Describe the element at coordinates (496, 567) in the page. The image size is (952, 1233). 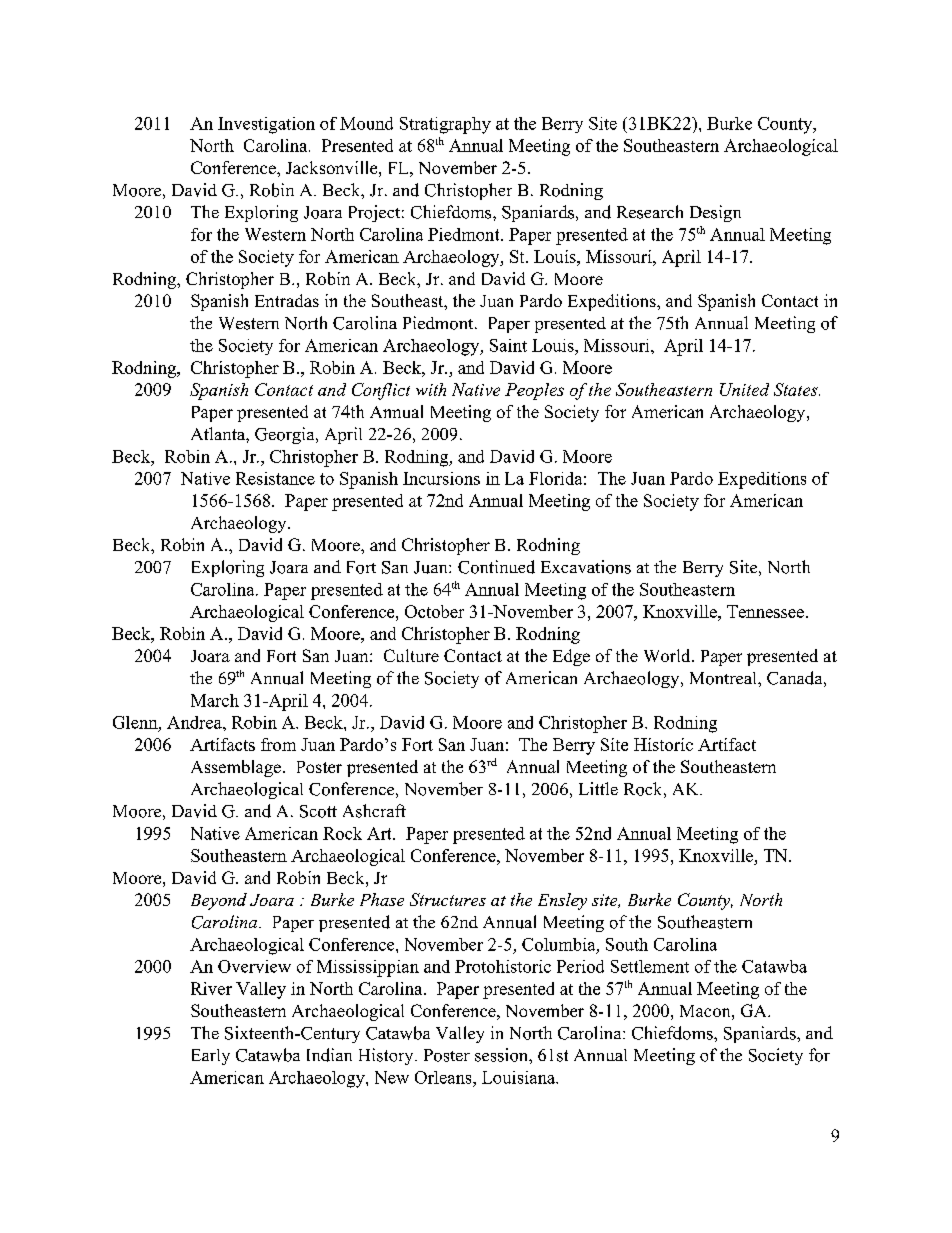
I see `Continued` at that location.
